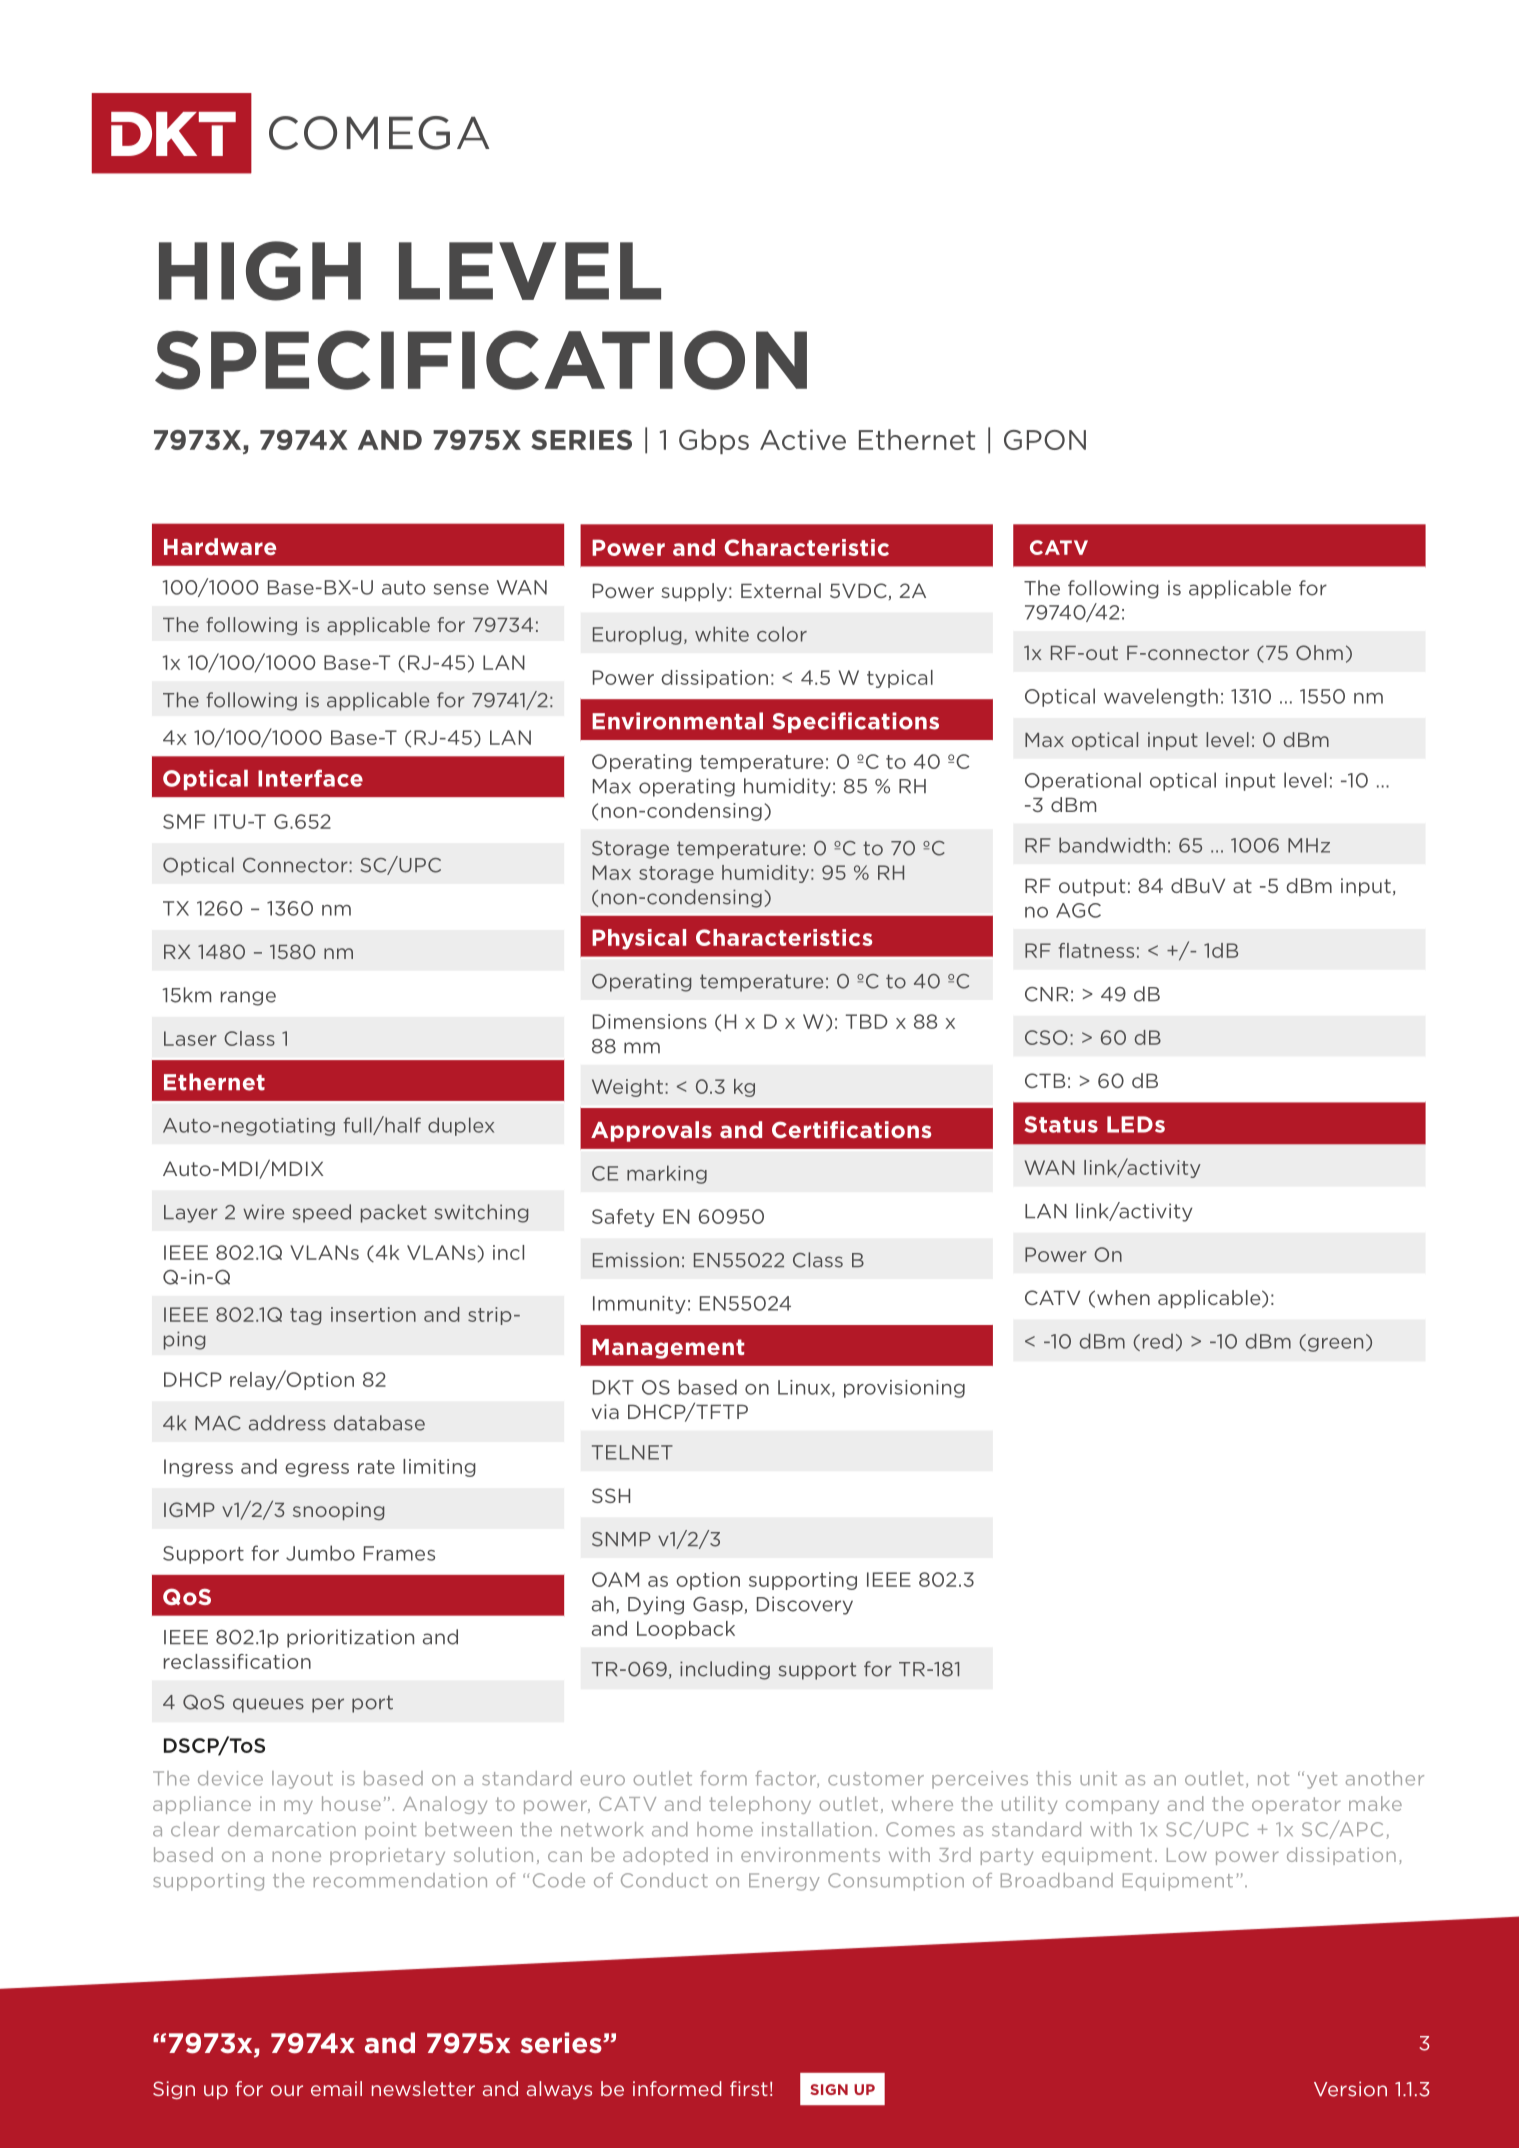 This screenshot has height=2148, width=1519. Describe the element at coordinates (1057, 1880) in the screenshot. I see `Broadband` at that location.
